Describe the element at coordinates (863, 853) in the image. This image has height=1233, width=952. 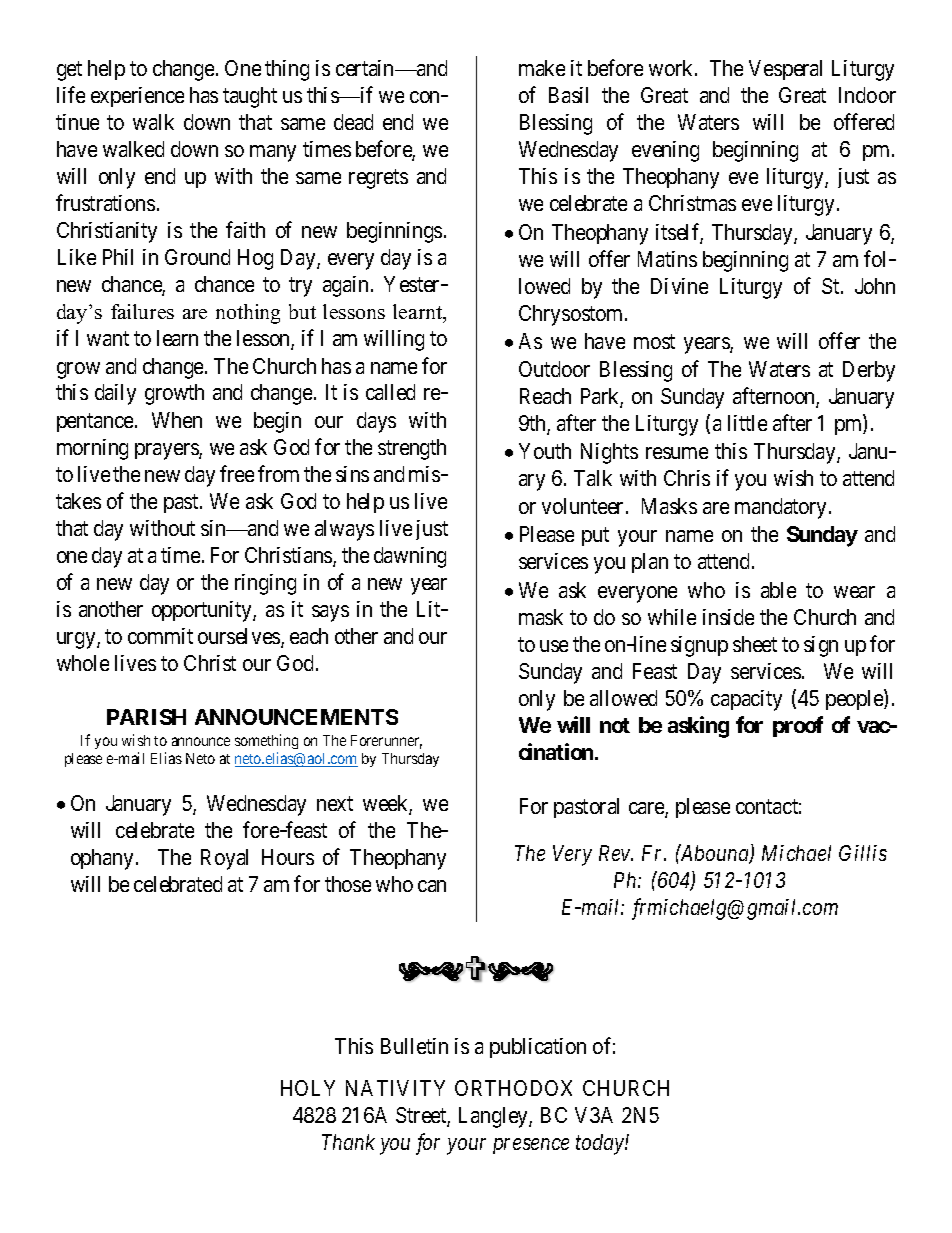
I see `Gillis` at that location.
